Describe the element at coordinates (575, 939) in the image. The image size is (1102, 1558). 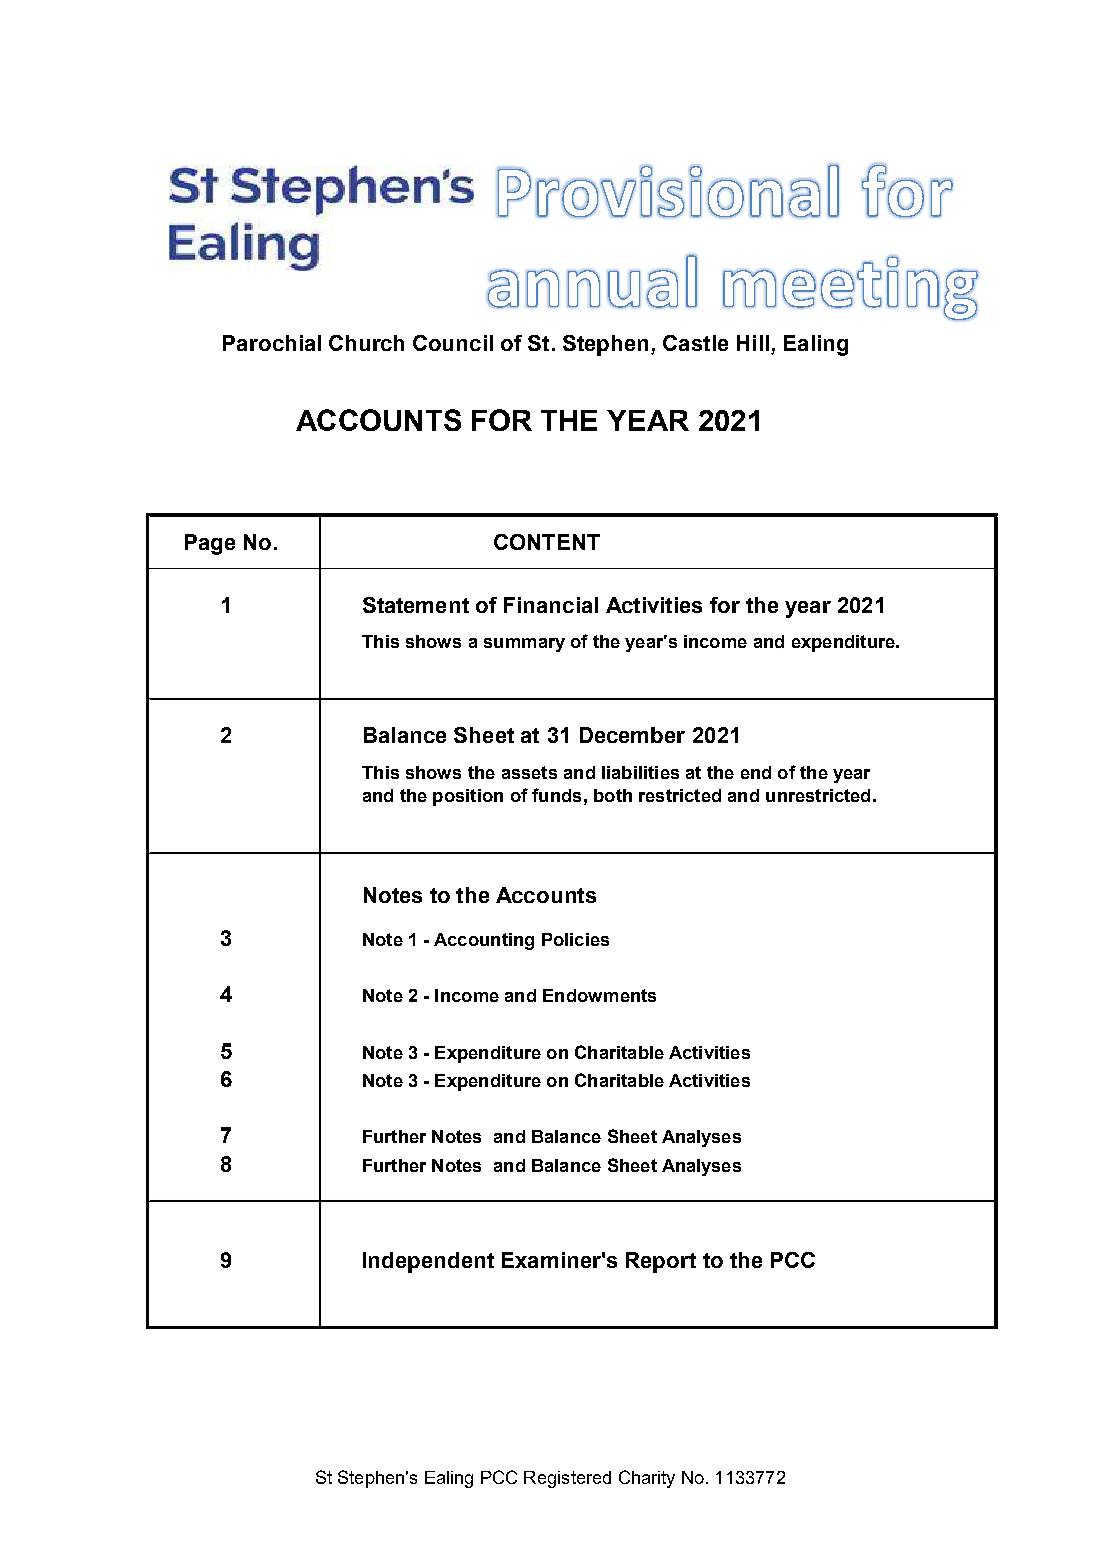
I see `Policies` at that location.
